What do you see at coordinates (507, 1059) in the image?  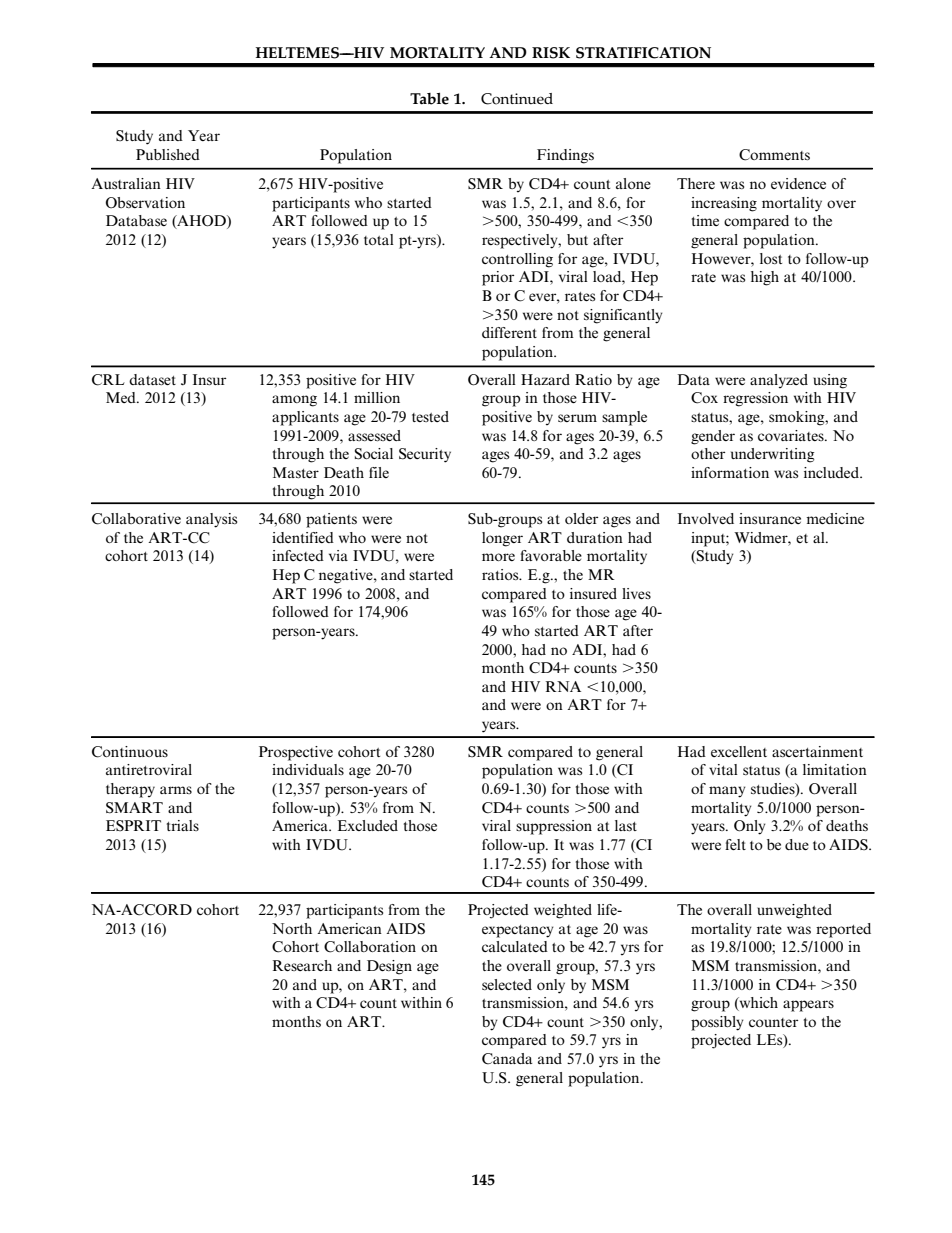 I see `Canada` at bounding box center [507, 1059].
